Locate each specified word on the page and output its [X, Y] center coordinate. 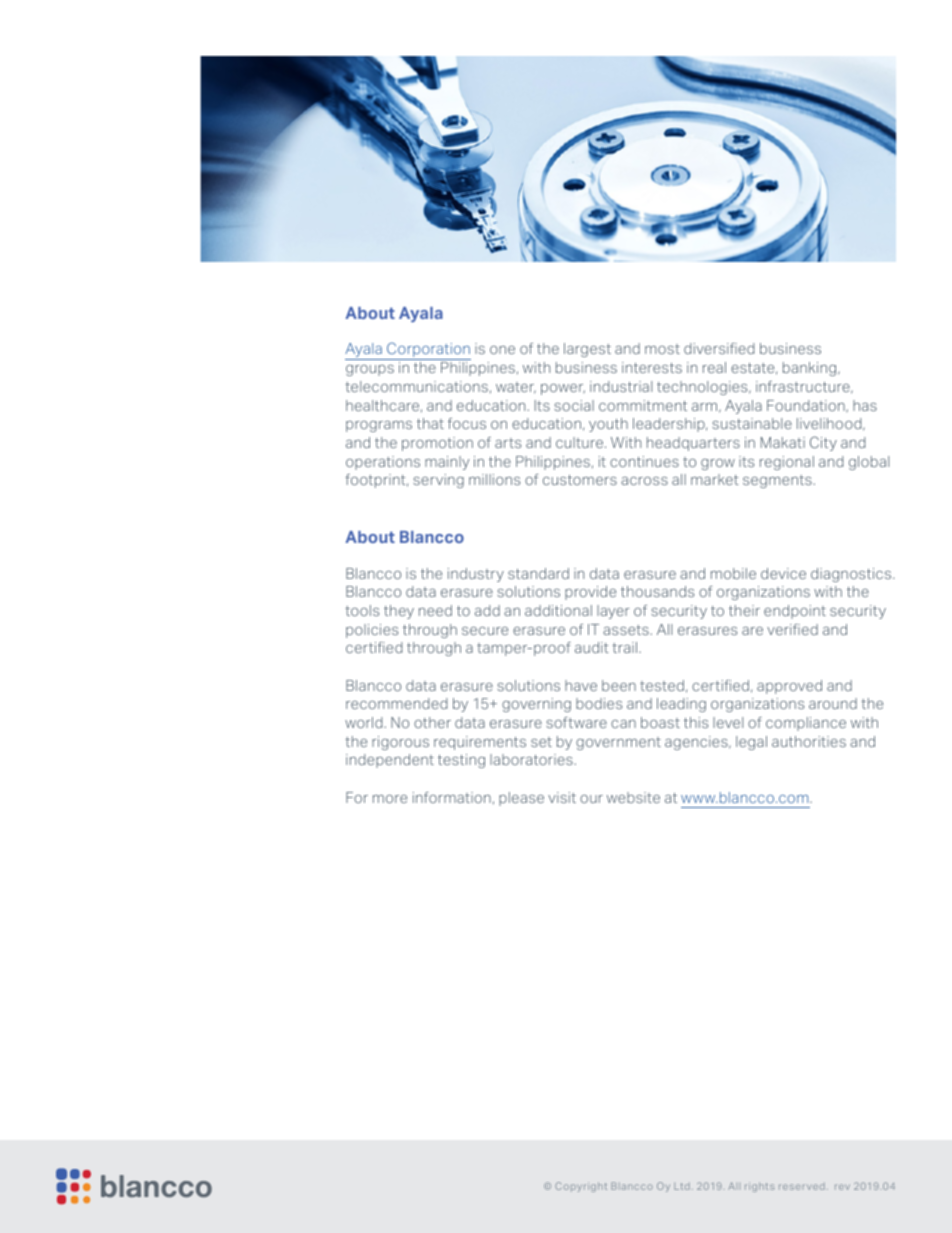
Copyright [581, 1187]
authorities [809, 741]
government [618, 743]
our [591, 799]
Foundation [807, 406]
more [390, 799]
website [633, 797]
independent [390, 761]
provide [590, 593]
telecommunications [416, 386]
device [783, 573]
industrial [621, 386]
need [435, 610]
